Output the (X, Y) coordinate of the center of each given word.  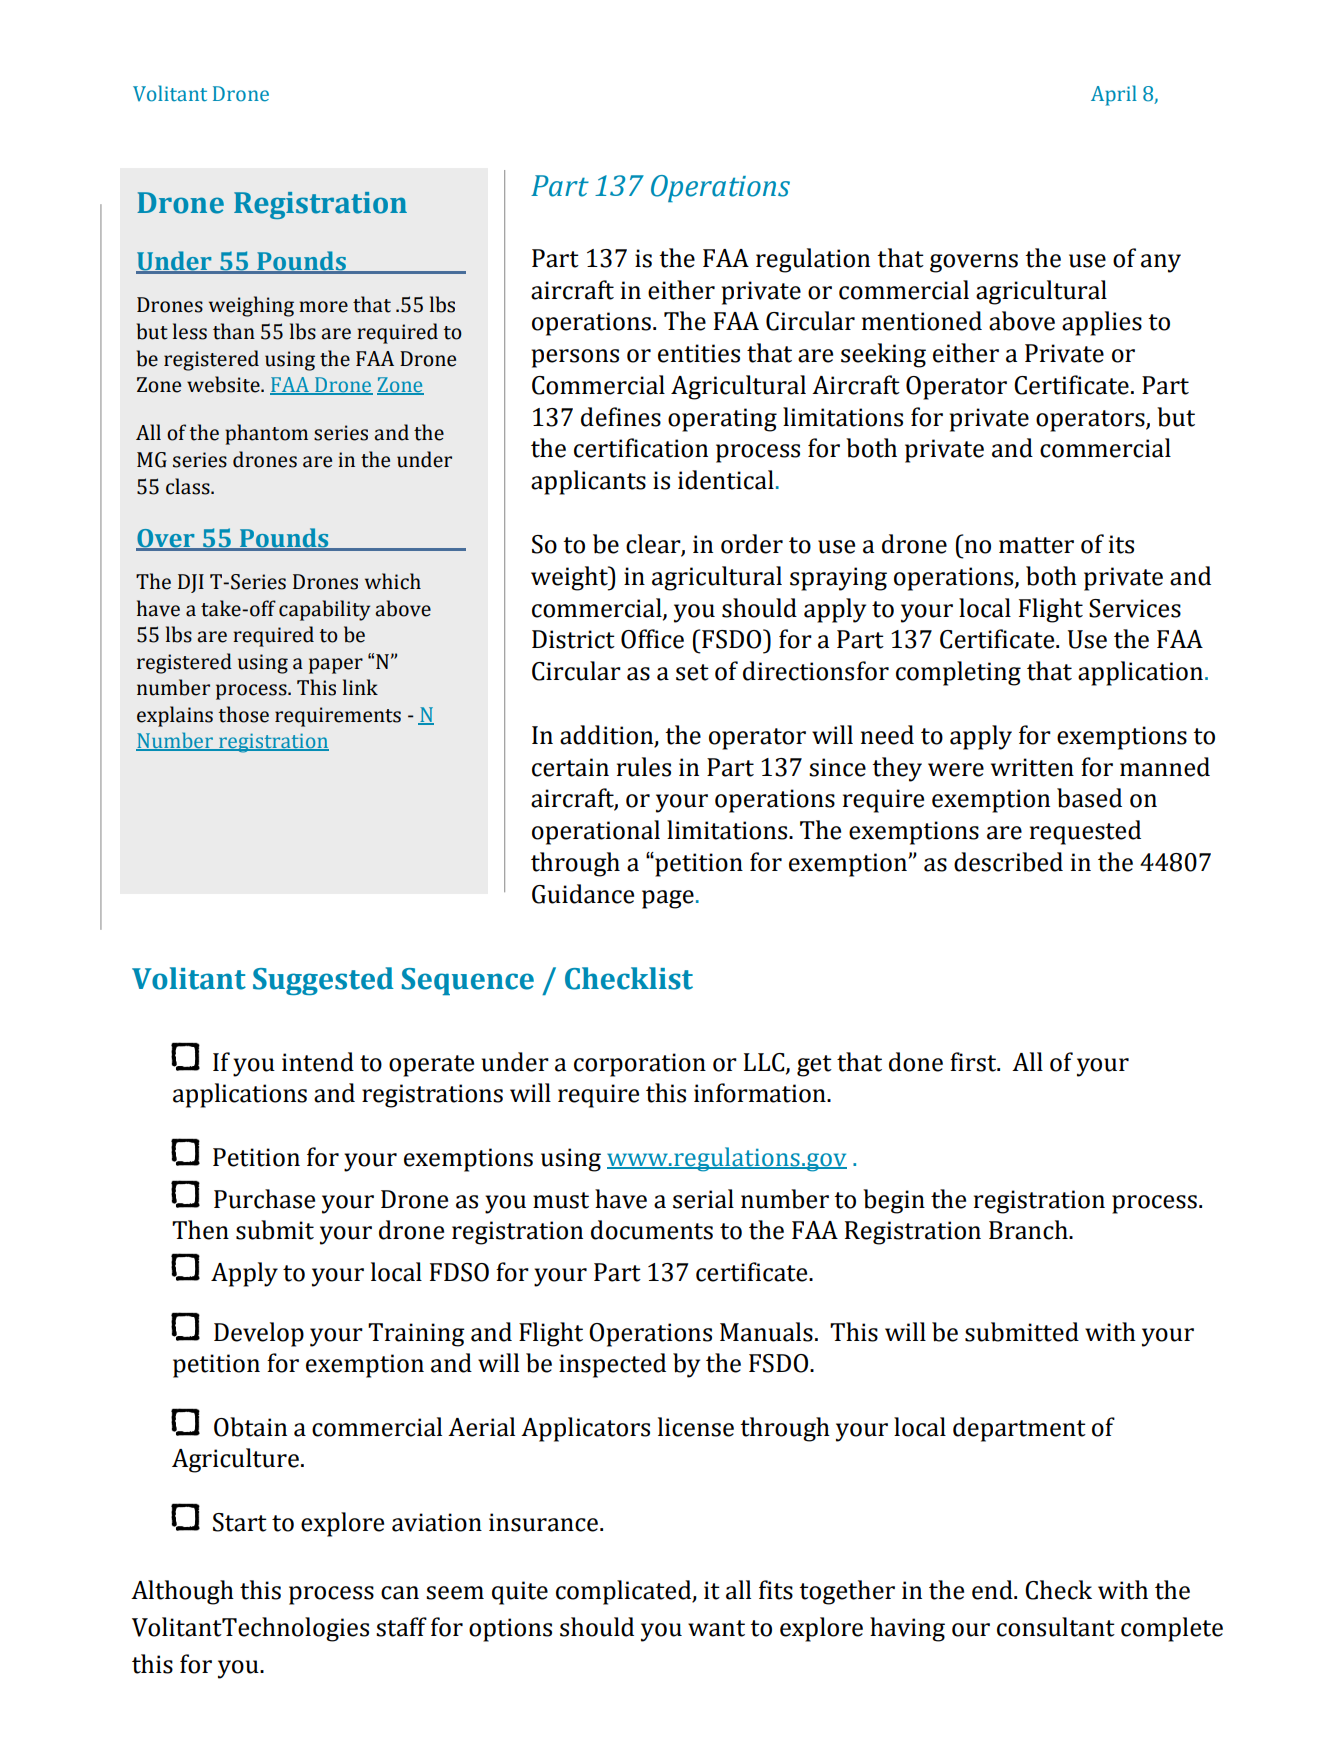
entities (699, 353)
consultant (1056, 1627)
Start (240, 1522)
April (1114, 95)
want (716, 1628)
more (323, 307)
